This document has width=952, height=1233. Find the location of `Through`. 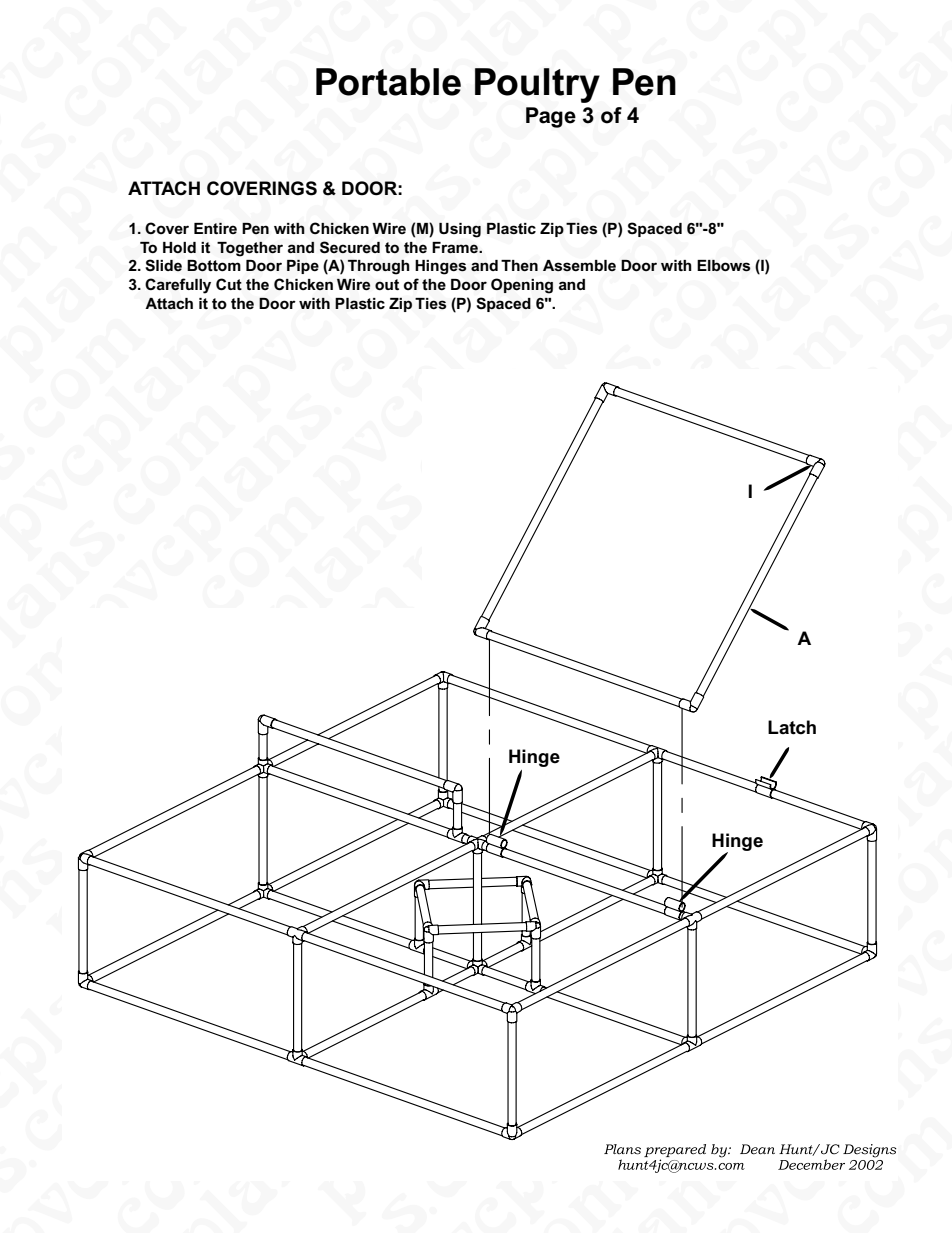

Through is located at coordinates (379, 267).
